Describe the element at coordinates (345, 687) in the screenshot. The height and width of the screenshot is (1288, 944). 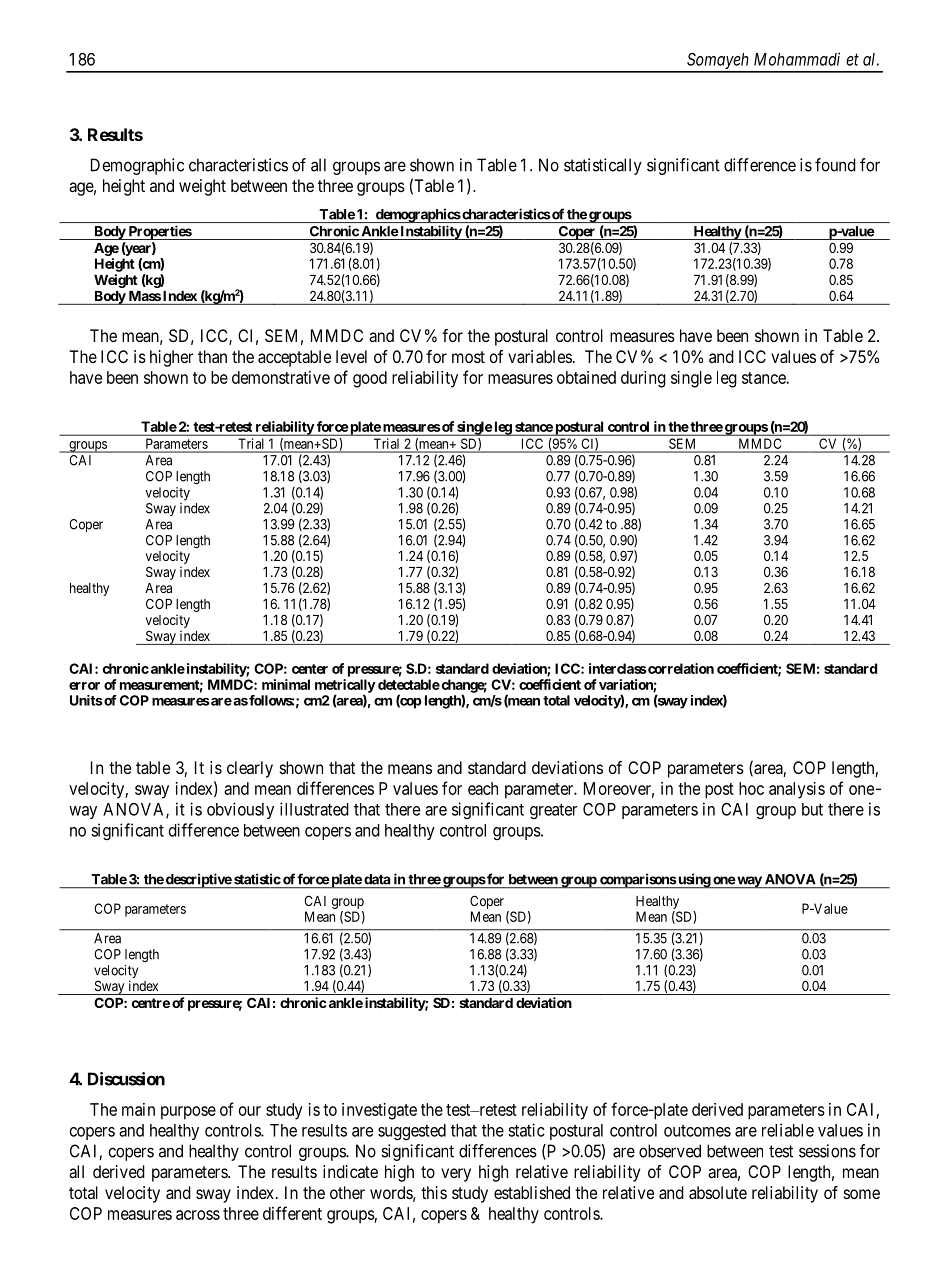
I see `metrically` at that location.
